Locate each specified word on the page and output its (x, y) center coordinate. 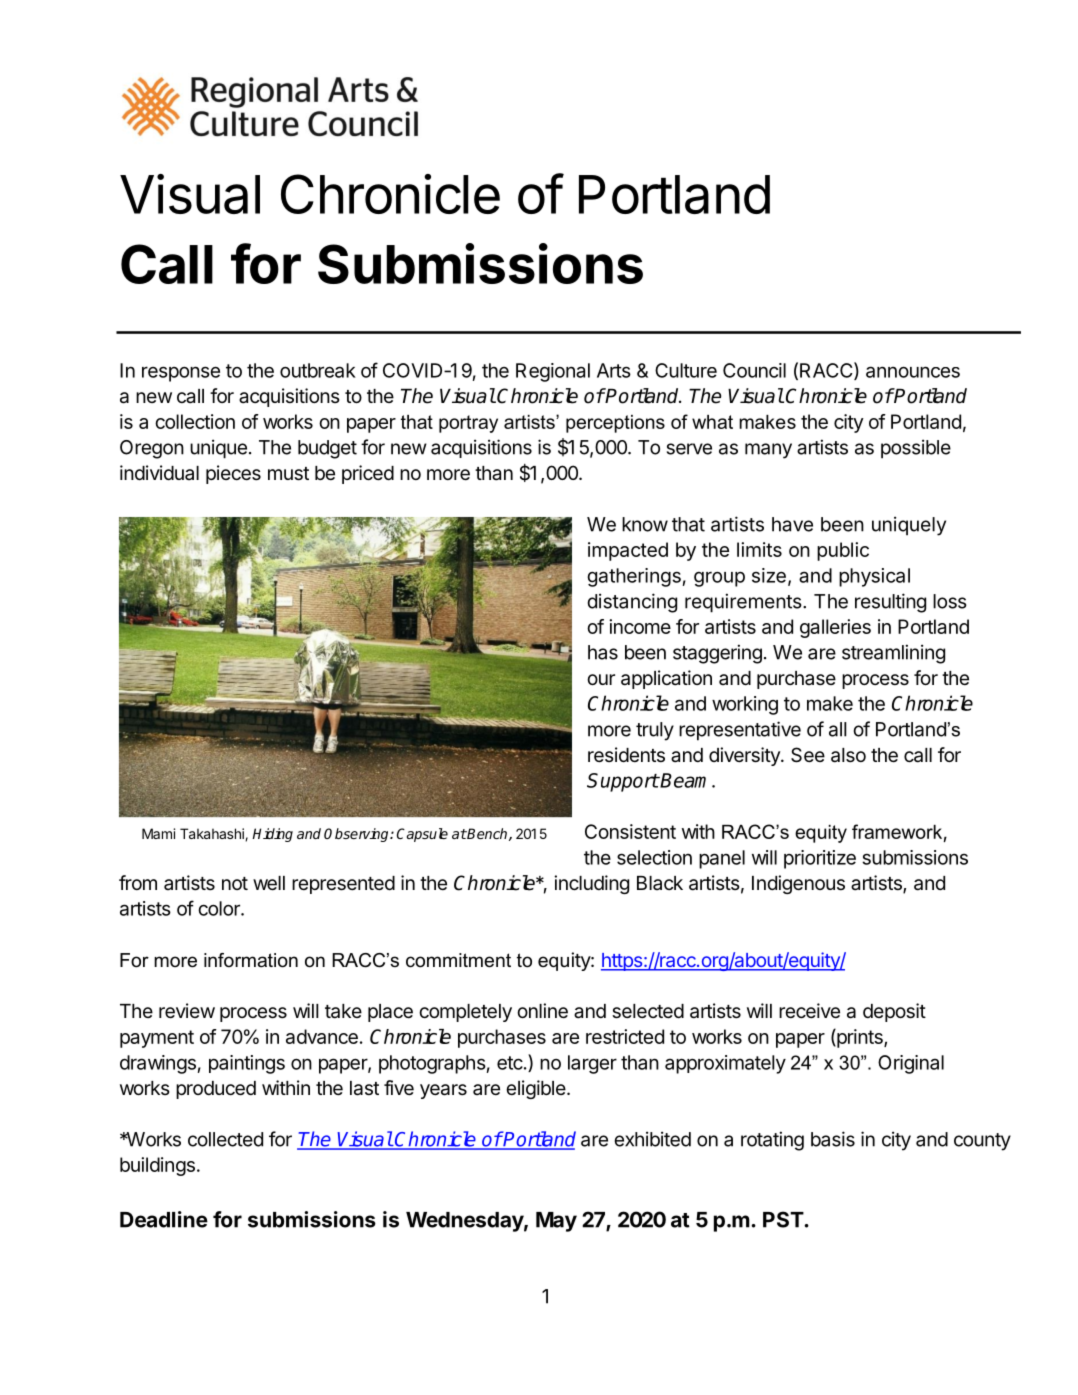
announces (913, 372)
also (848, 755)
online (542, 1011)
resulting (890, 603)
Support (623, 782)
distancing (632, 603)
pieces (233, 474)
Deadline (164, 1219)
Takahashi (213, 834)
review (187, 1011)
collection (195, 421)
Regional (553, 372)
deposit (894, 1012)
